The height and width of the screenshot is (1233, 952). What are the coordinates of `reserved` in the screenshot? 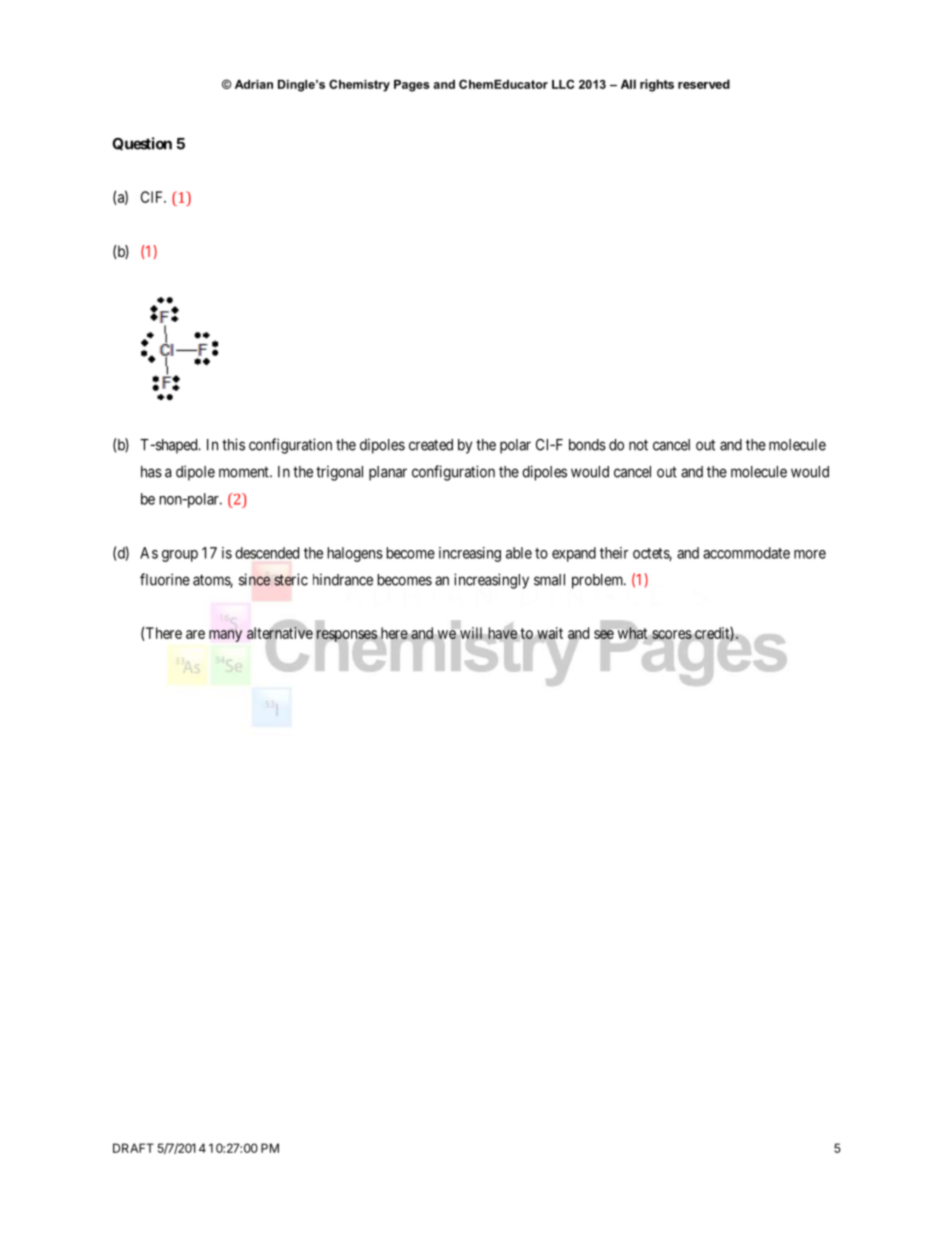 It's located at (704, 84).
